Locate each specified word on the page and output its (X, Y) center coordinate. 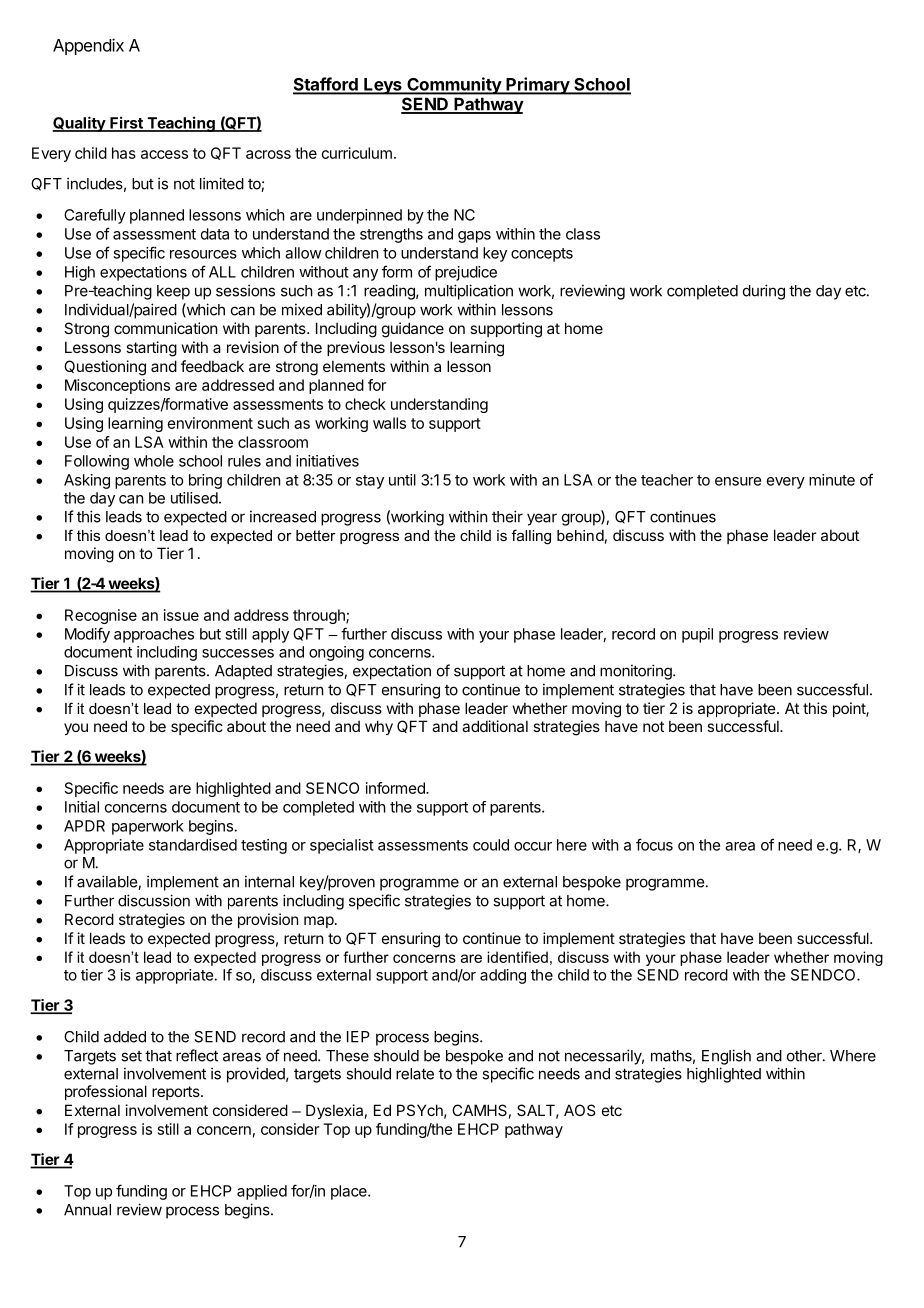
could (491, 845)
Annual (87, 1210)
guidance (413, 330)
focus (654, 844)
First (126, 123)
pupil (697, 635)
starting (151, 349)
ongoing (336, 653)
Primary (537, 86)
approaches (154, 635)
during (764, 292)
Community (454, 86)
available (108, 882)
